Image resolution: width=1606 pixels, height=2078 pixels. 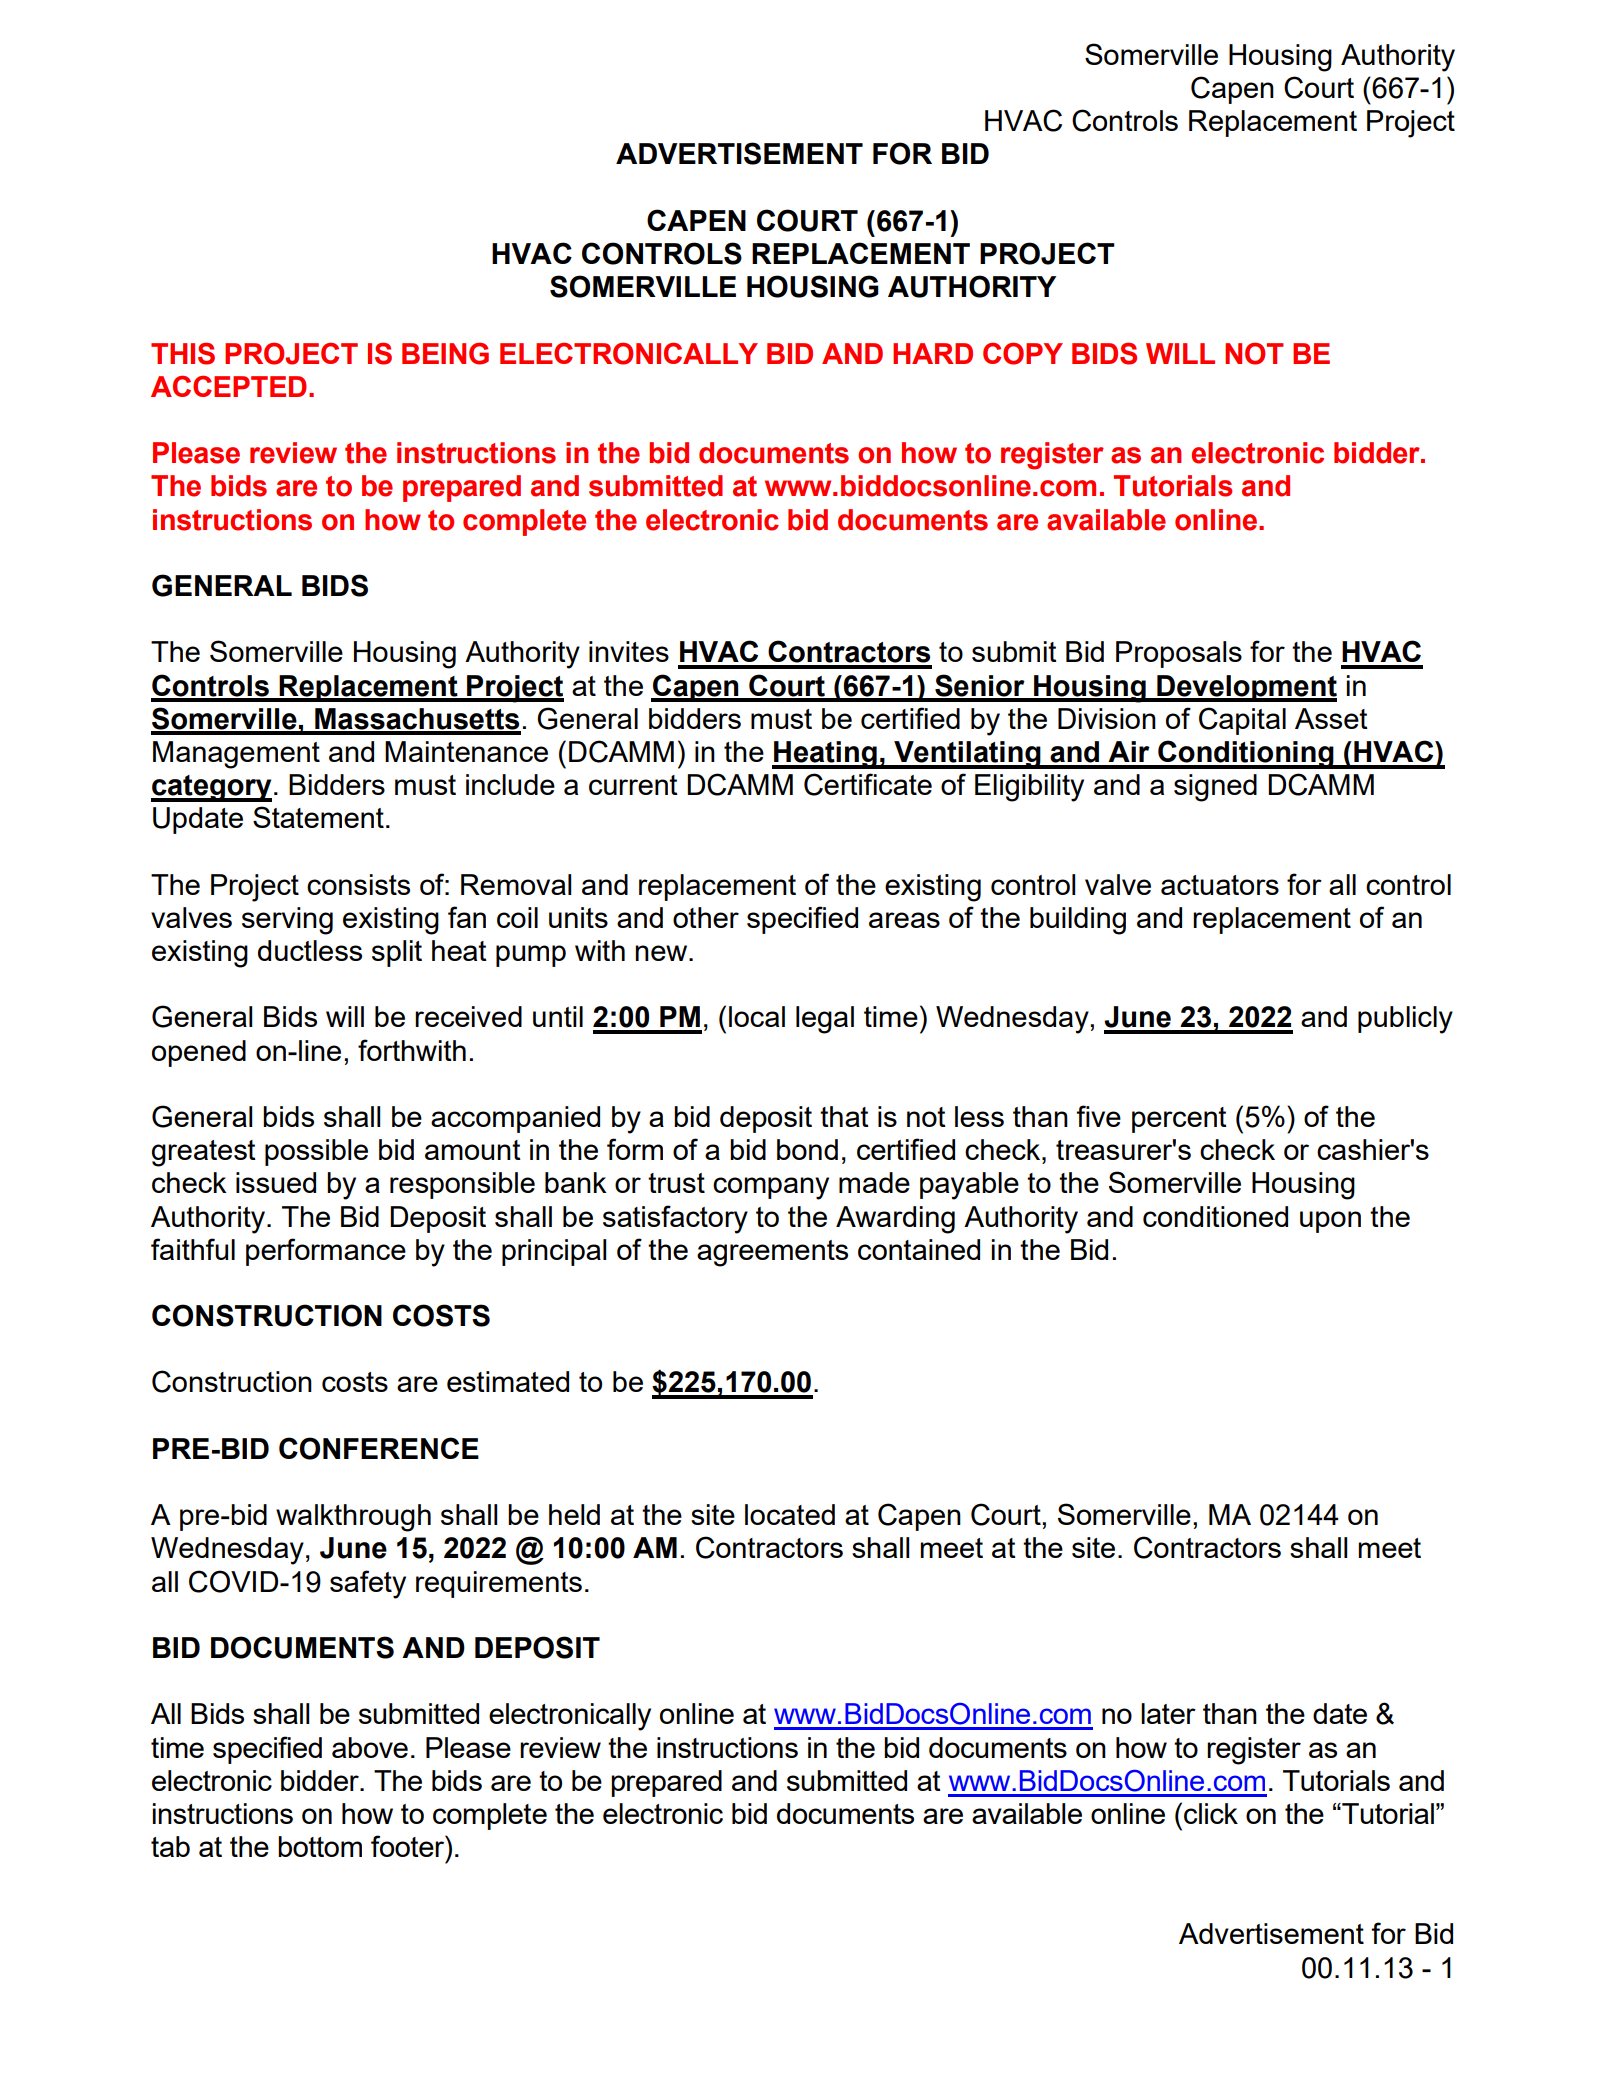 I want to click on Management, so click(x=236, y=755).
